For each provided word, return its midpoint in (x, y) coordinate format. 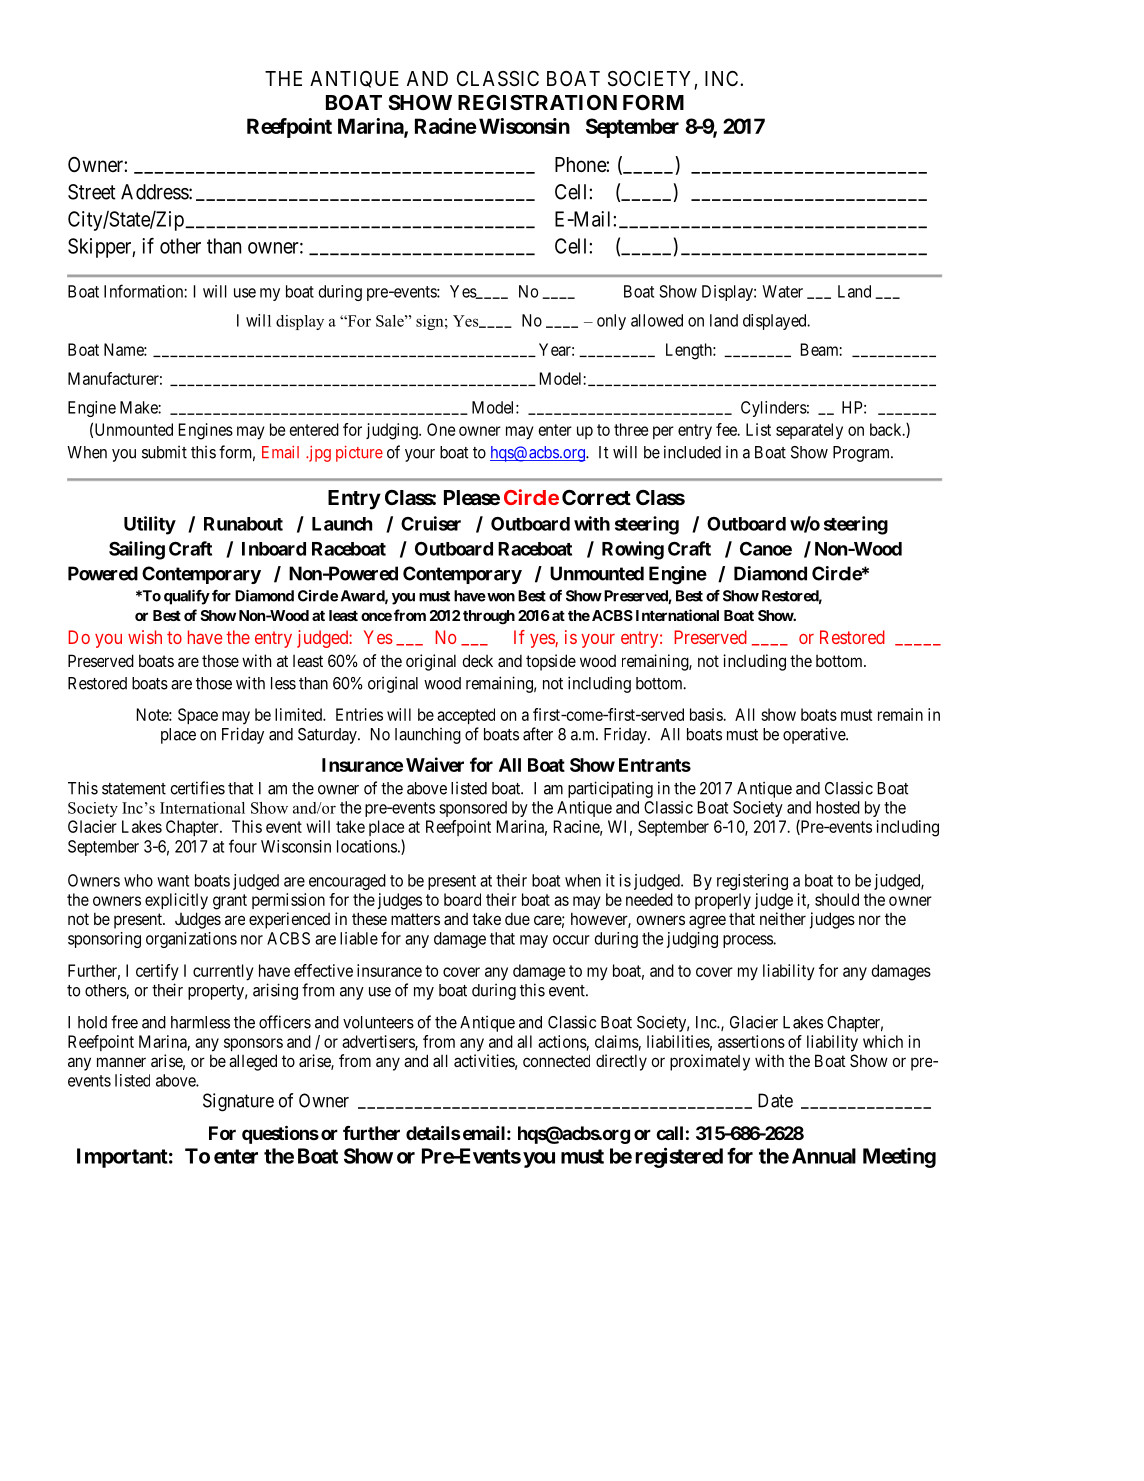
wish (145, 637)
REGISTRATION (537, 102)
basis (707, 714)
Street (92, 192)
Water (782, 291)
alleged (253, 1062)
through (489, 617)
